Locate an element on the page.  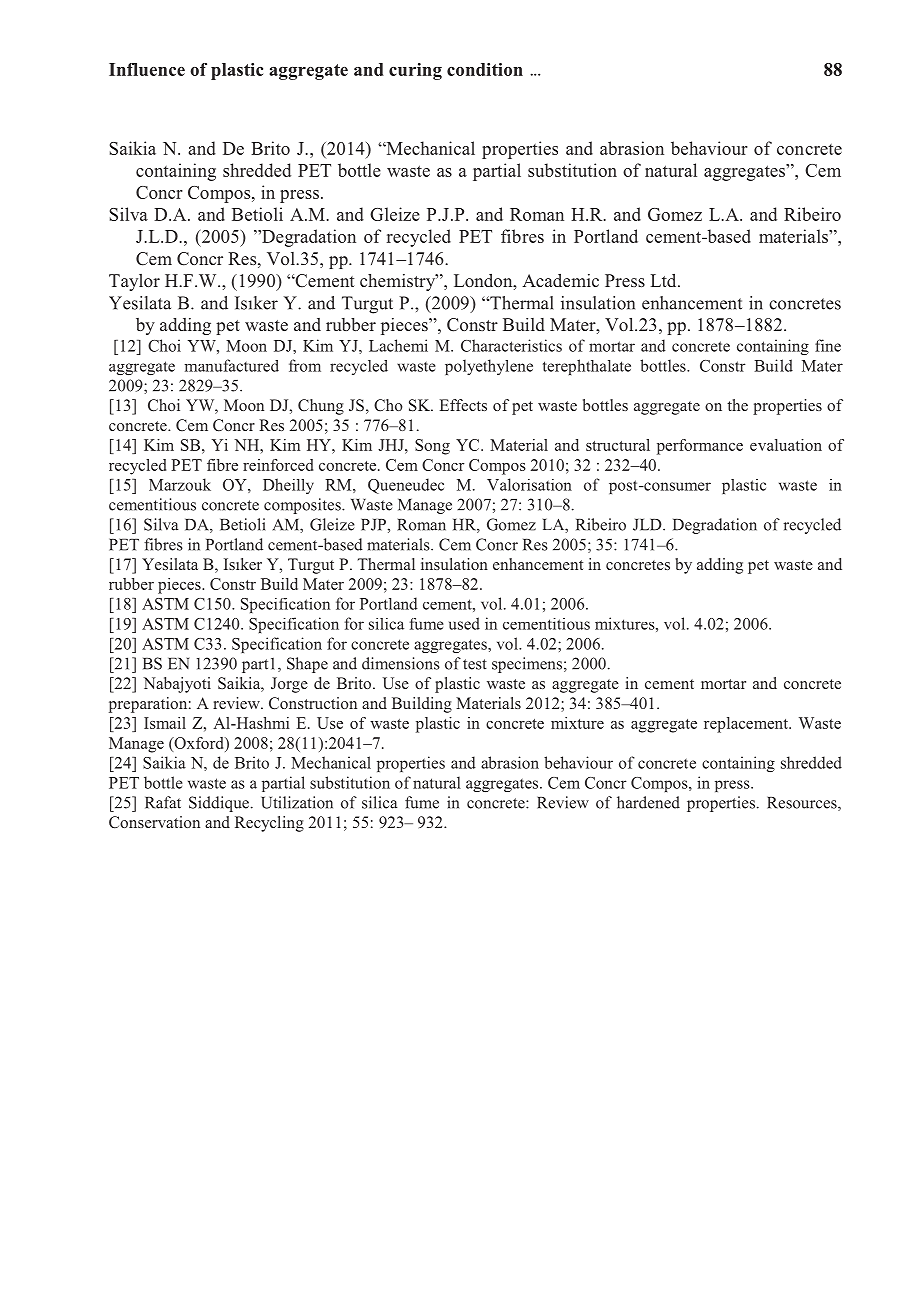
JLD is located at coordinates (648, 525).
